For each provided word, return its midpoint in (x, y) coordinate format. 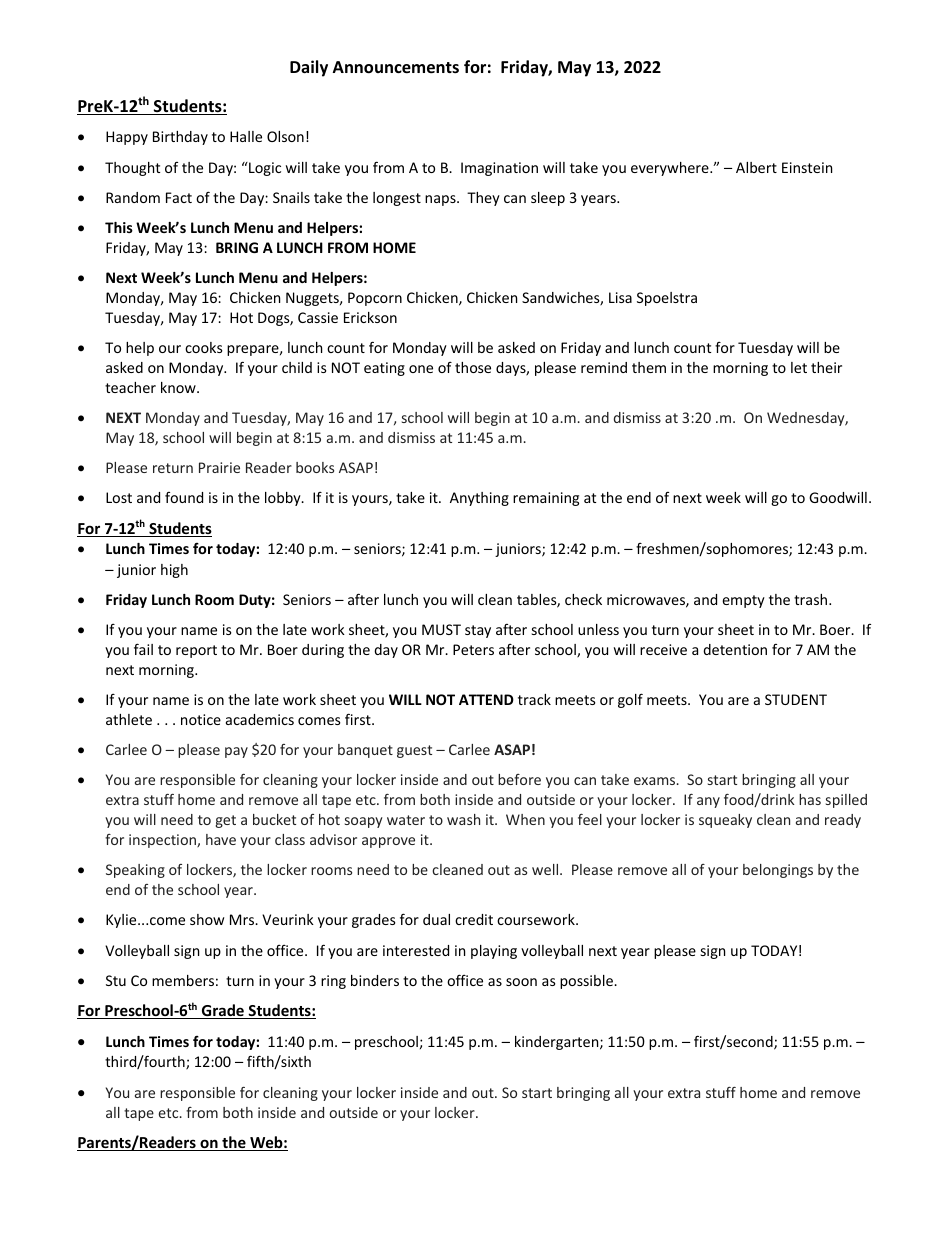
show (207, 919)
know (179, 387)
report (196, 651)
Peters (473, 649)
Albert (756, 167)
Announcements (396, 67)
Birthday (180, 138)
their (826, 367)
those (473, 367)
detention (735, 649)
